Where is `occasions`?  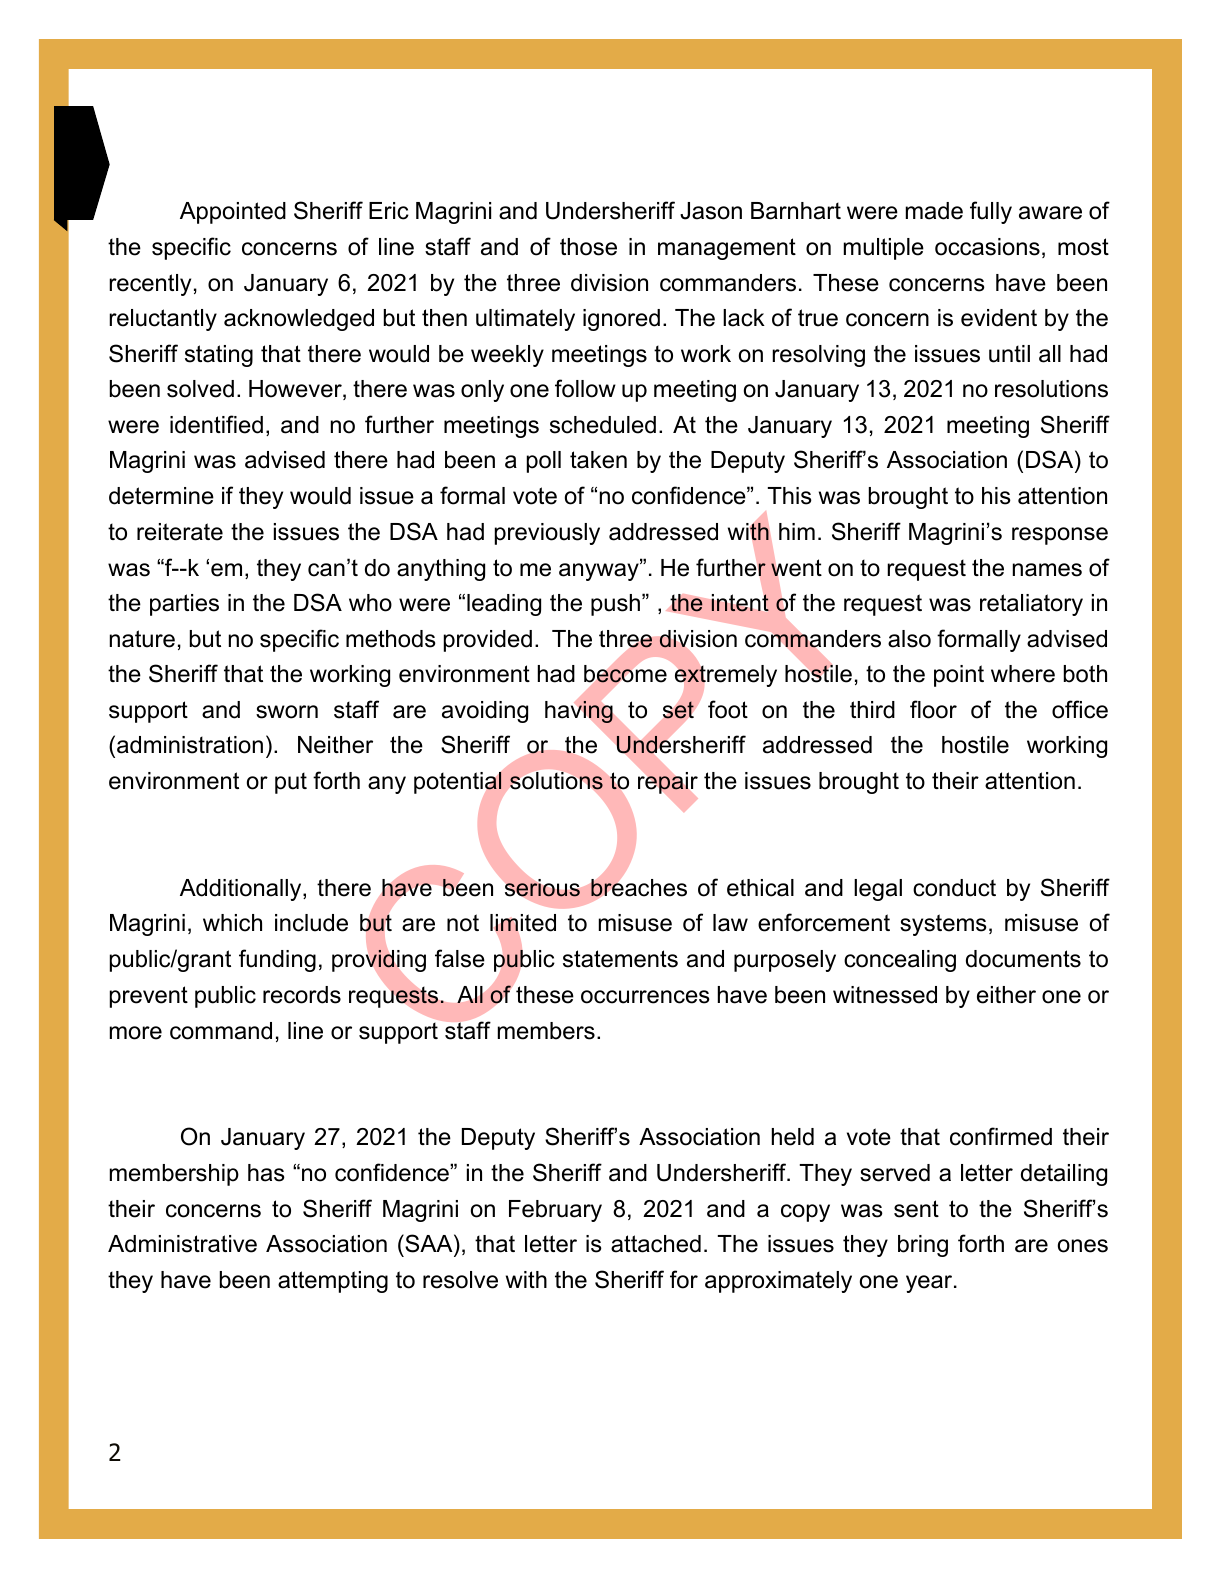 occasions is located at coordinates (987, 247).
